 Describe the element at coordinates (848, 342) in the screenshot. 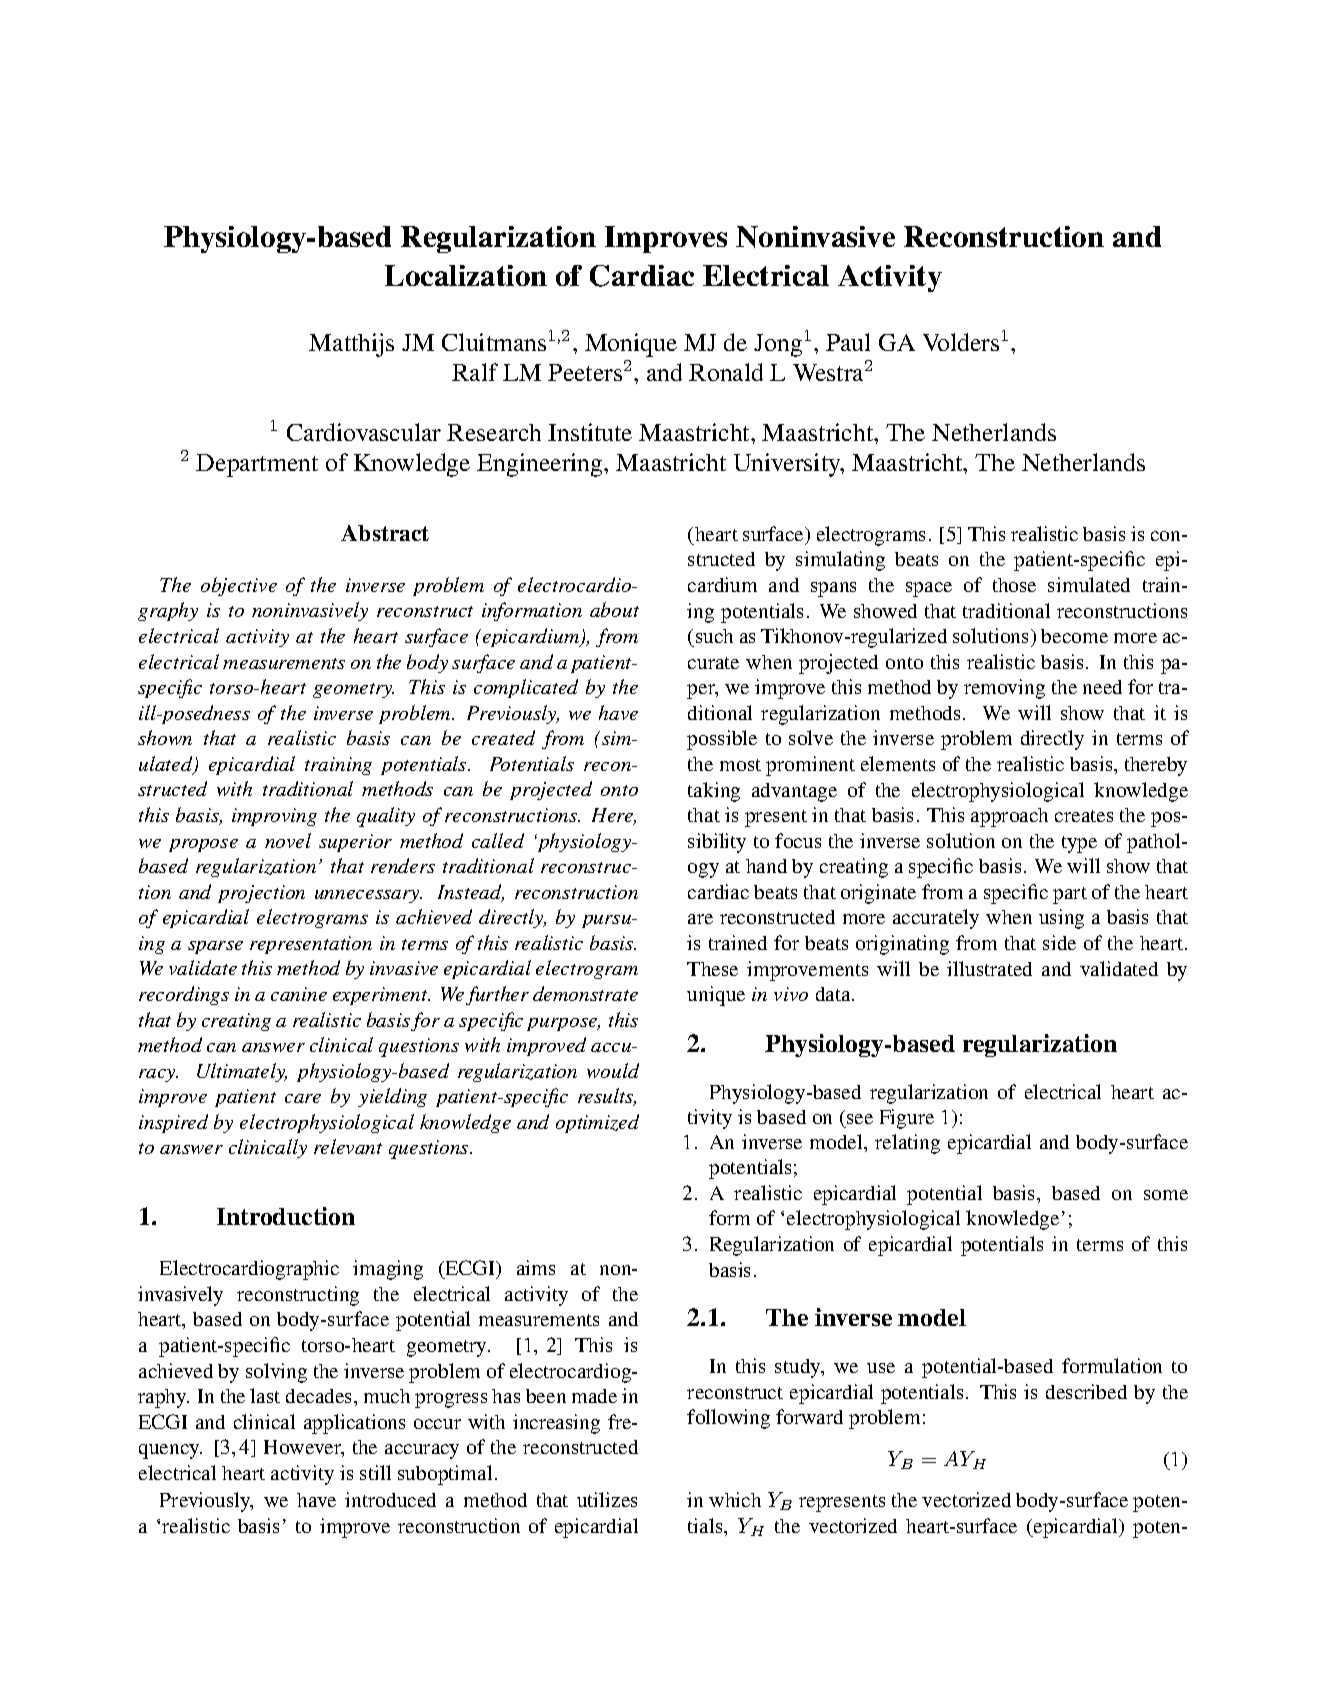

I see `Paul` at that location.
